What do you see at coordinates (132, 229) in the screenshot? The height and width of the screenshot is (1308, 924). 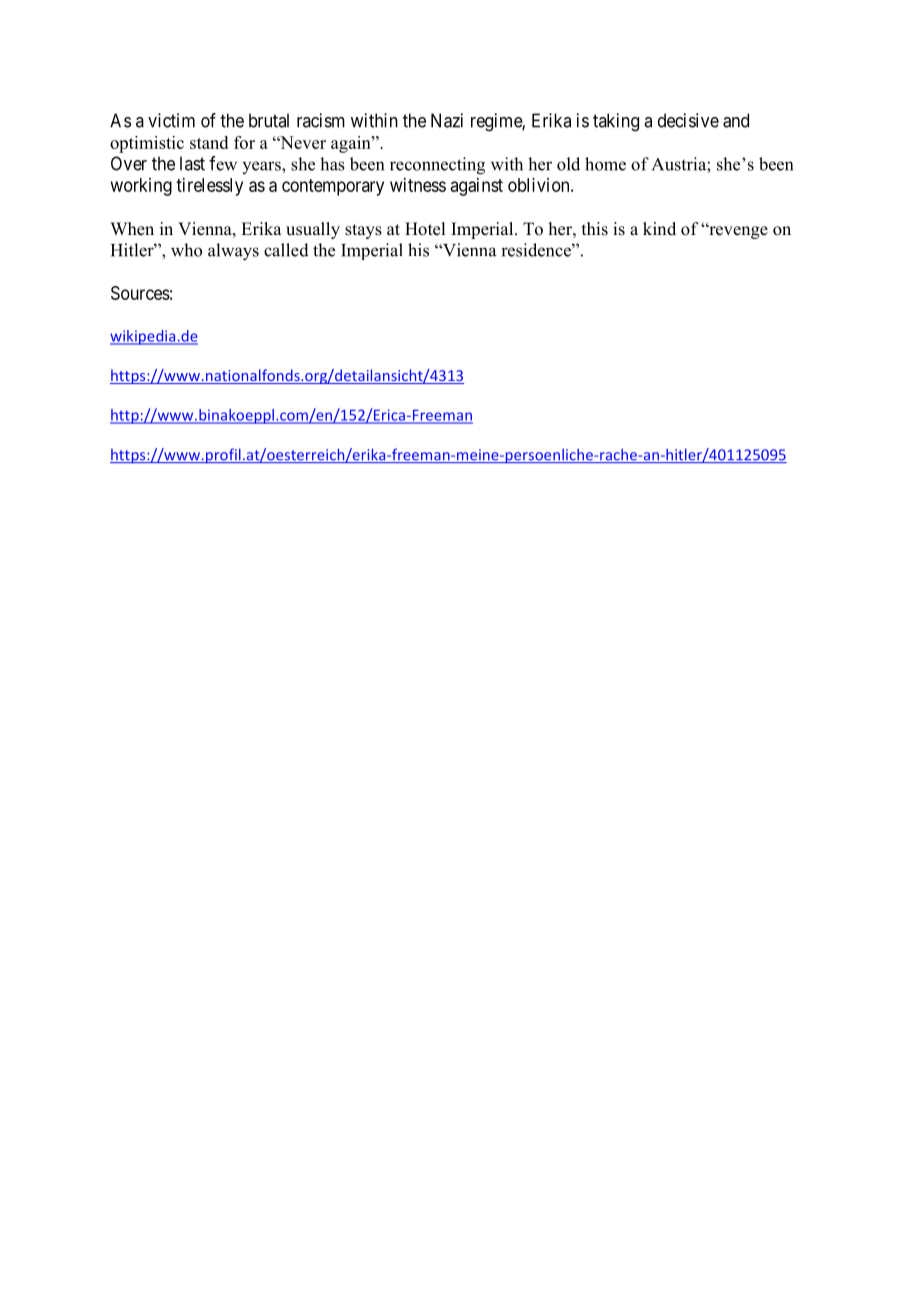 I see `When` at bounding box center [132, 229].
